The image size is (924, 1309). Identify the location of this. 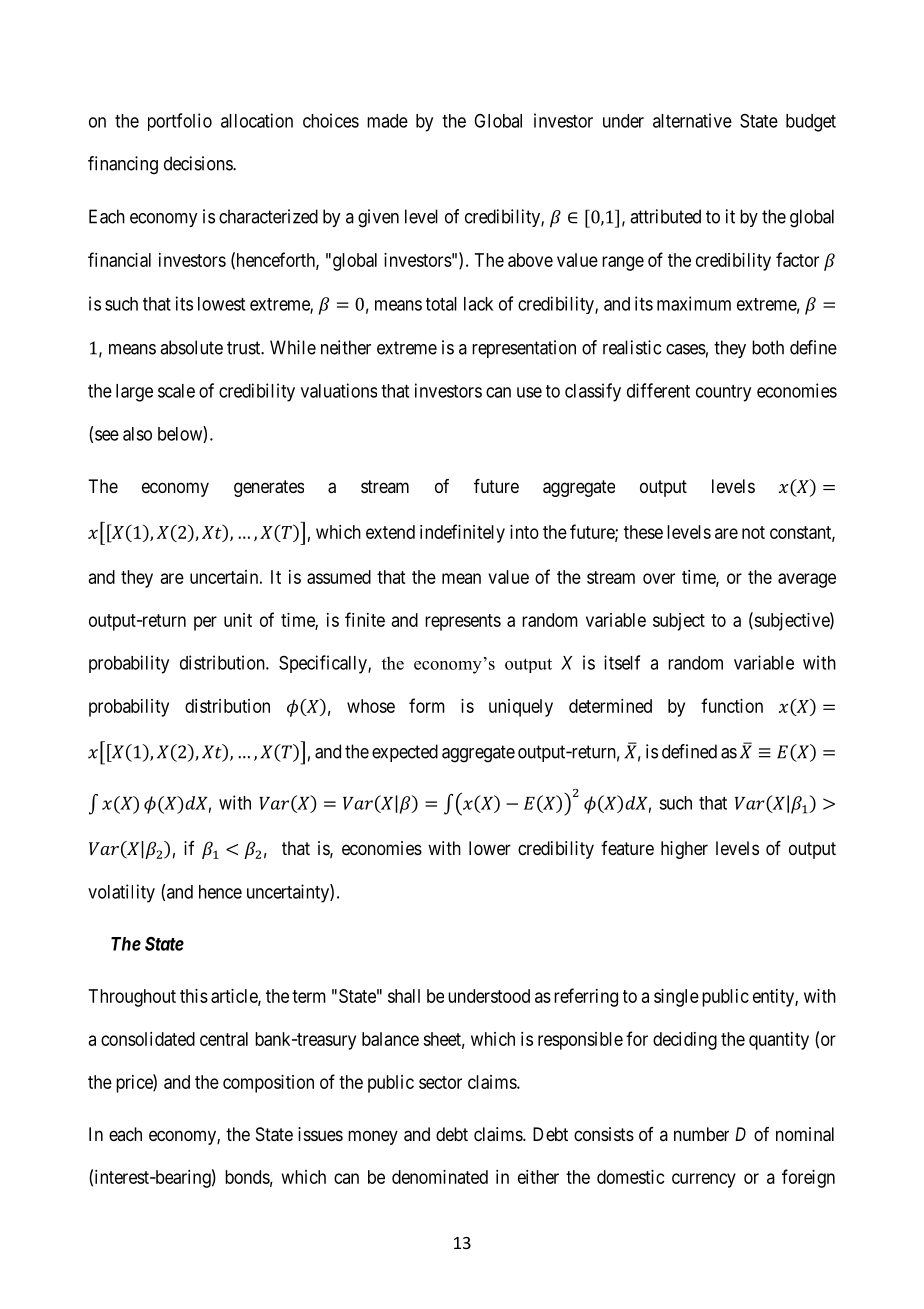
(194, 996).
